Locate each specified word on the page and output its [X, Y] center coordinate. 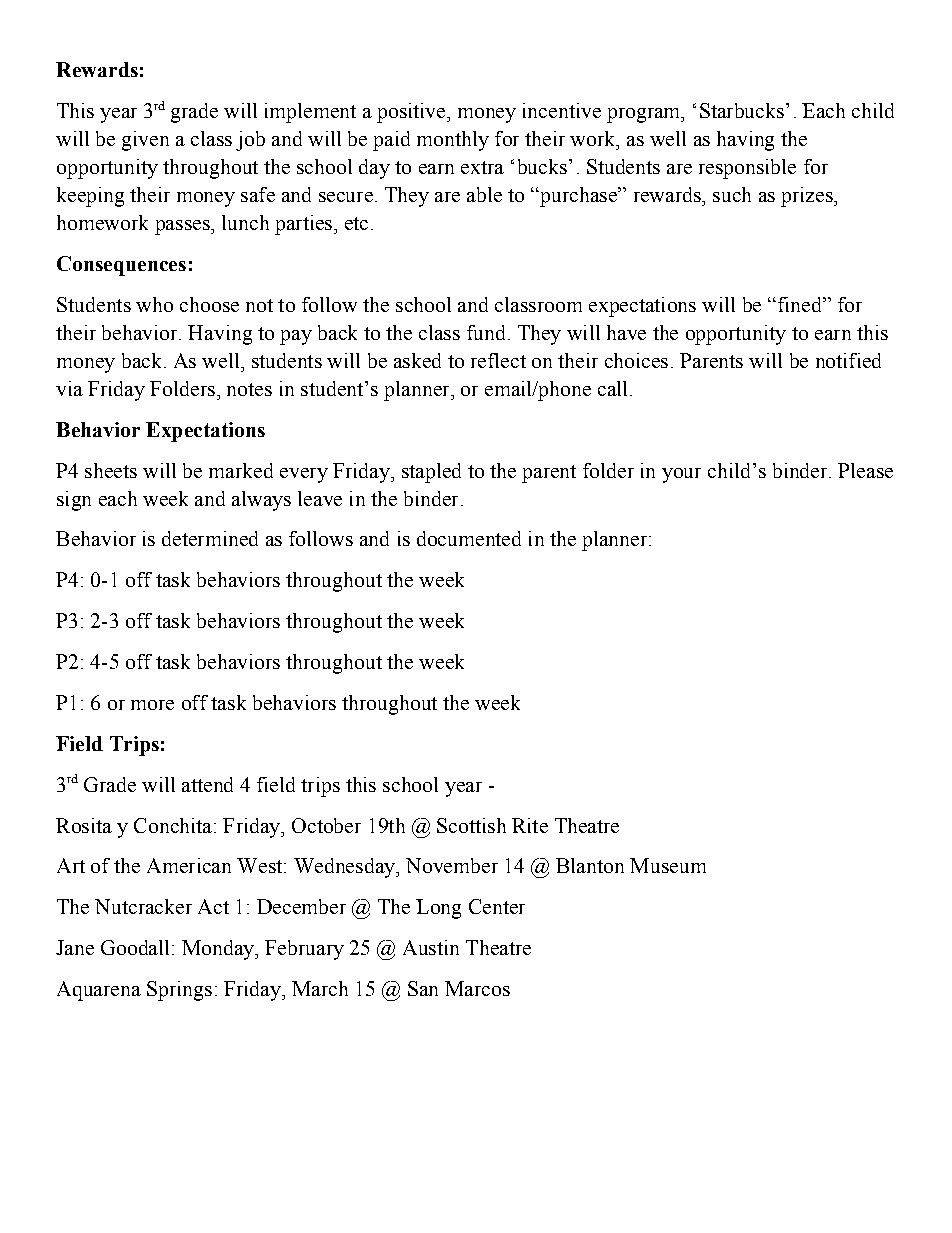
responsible [747, 169]
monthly [453, 141]
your [681, 475]
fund [486, 332]
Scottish [471, 825]
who [154, 304]
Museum [668, 865]
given [145, 141]
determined [210, 538]
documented [469, 538]
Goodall [135, 947]
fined [801, 304]
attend [207, 784]
